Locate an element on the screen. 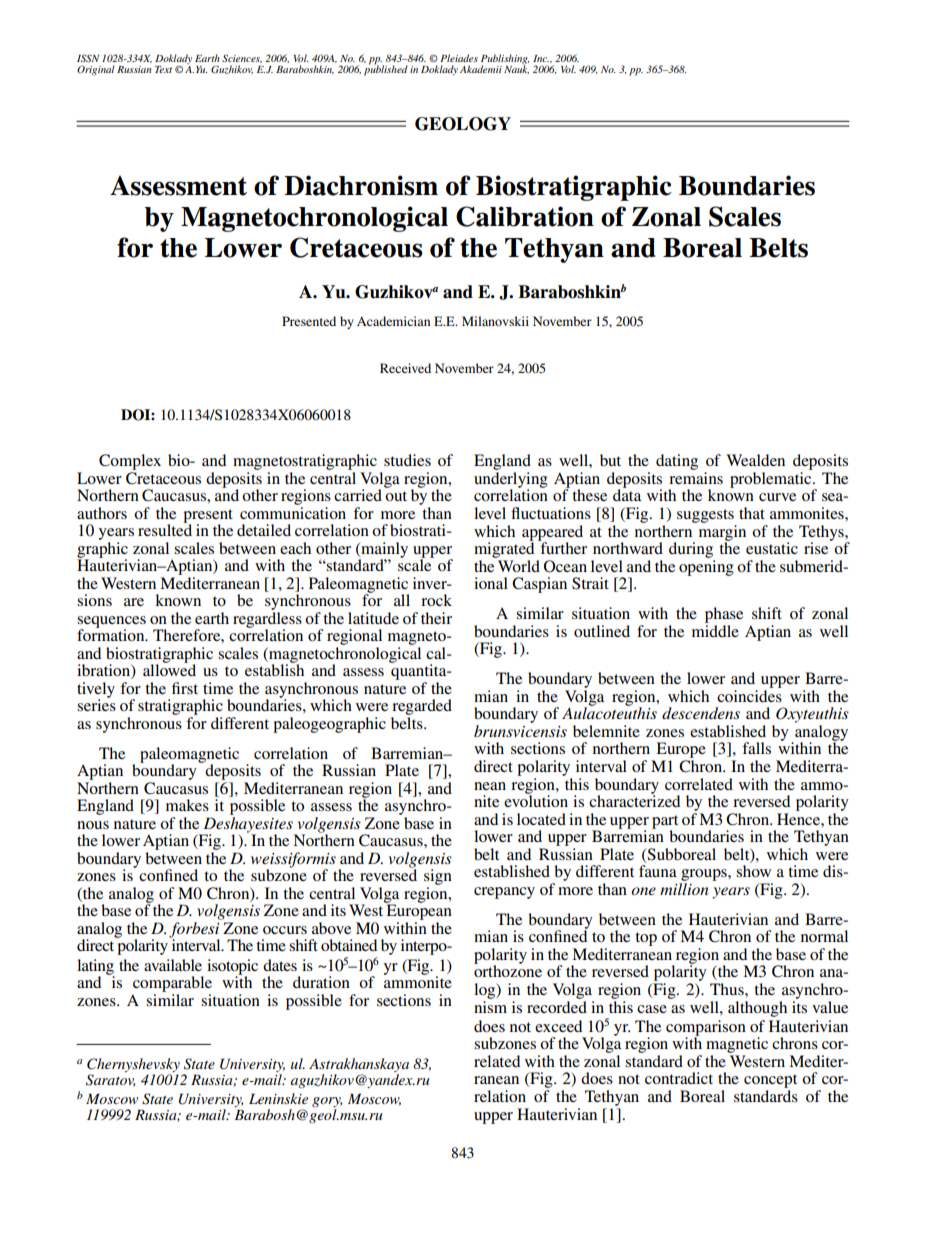 The width and height of the screenshot is (952, 1233). Pleiades is located at coordinates (459, 58).
